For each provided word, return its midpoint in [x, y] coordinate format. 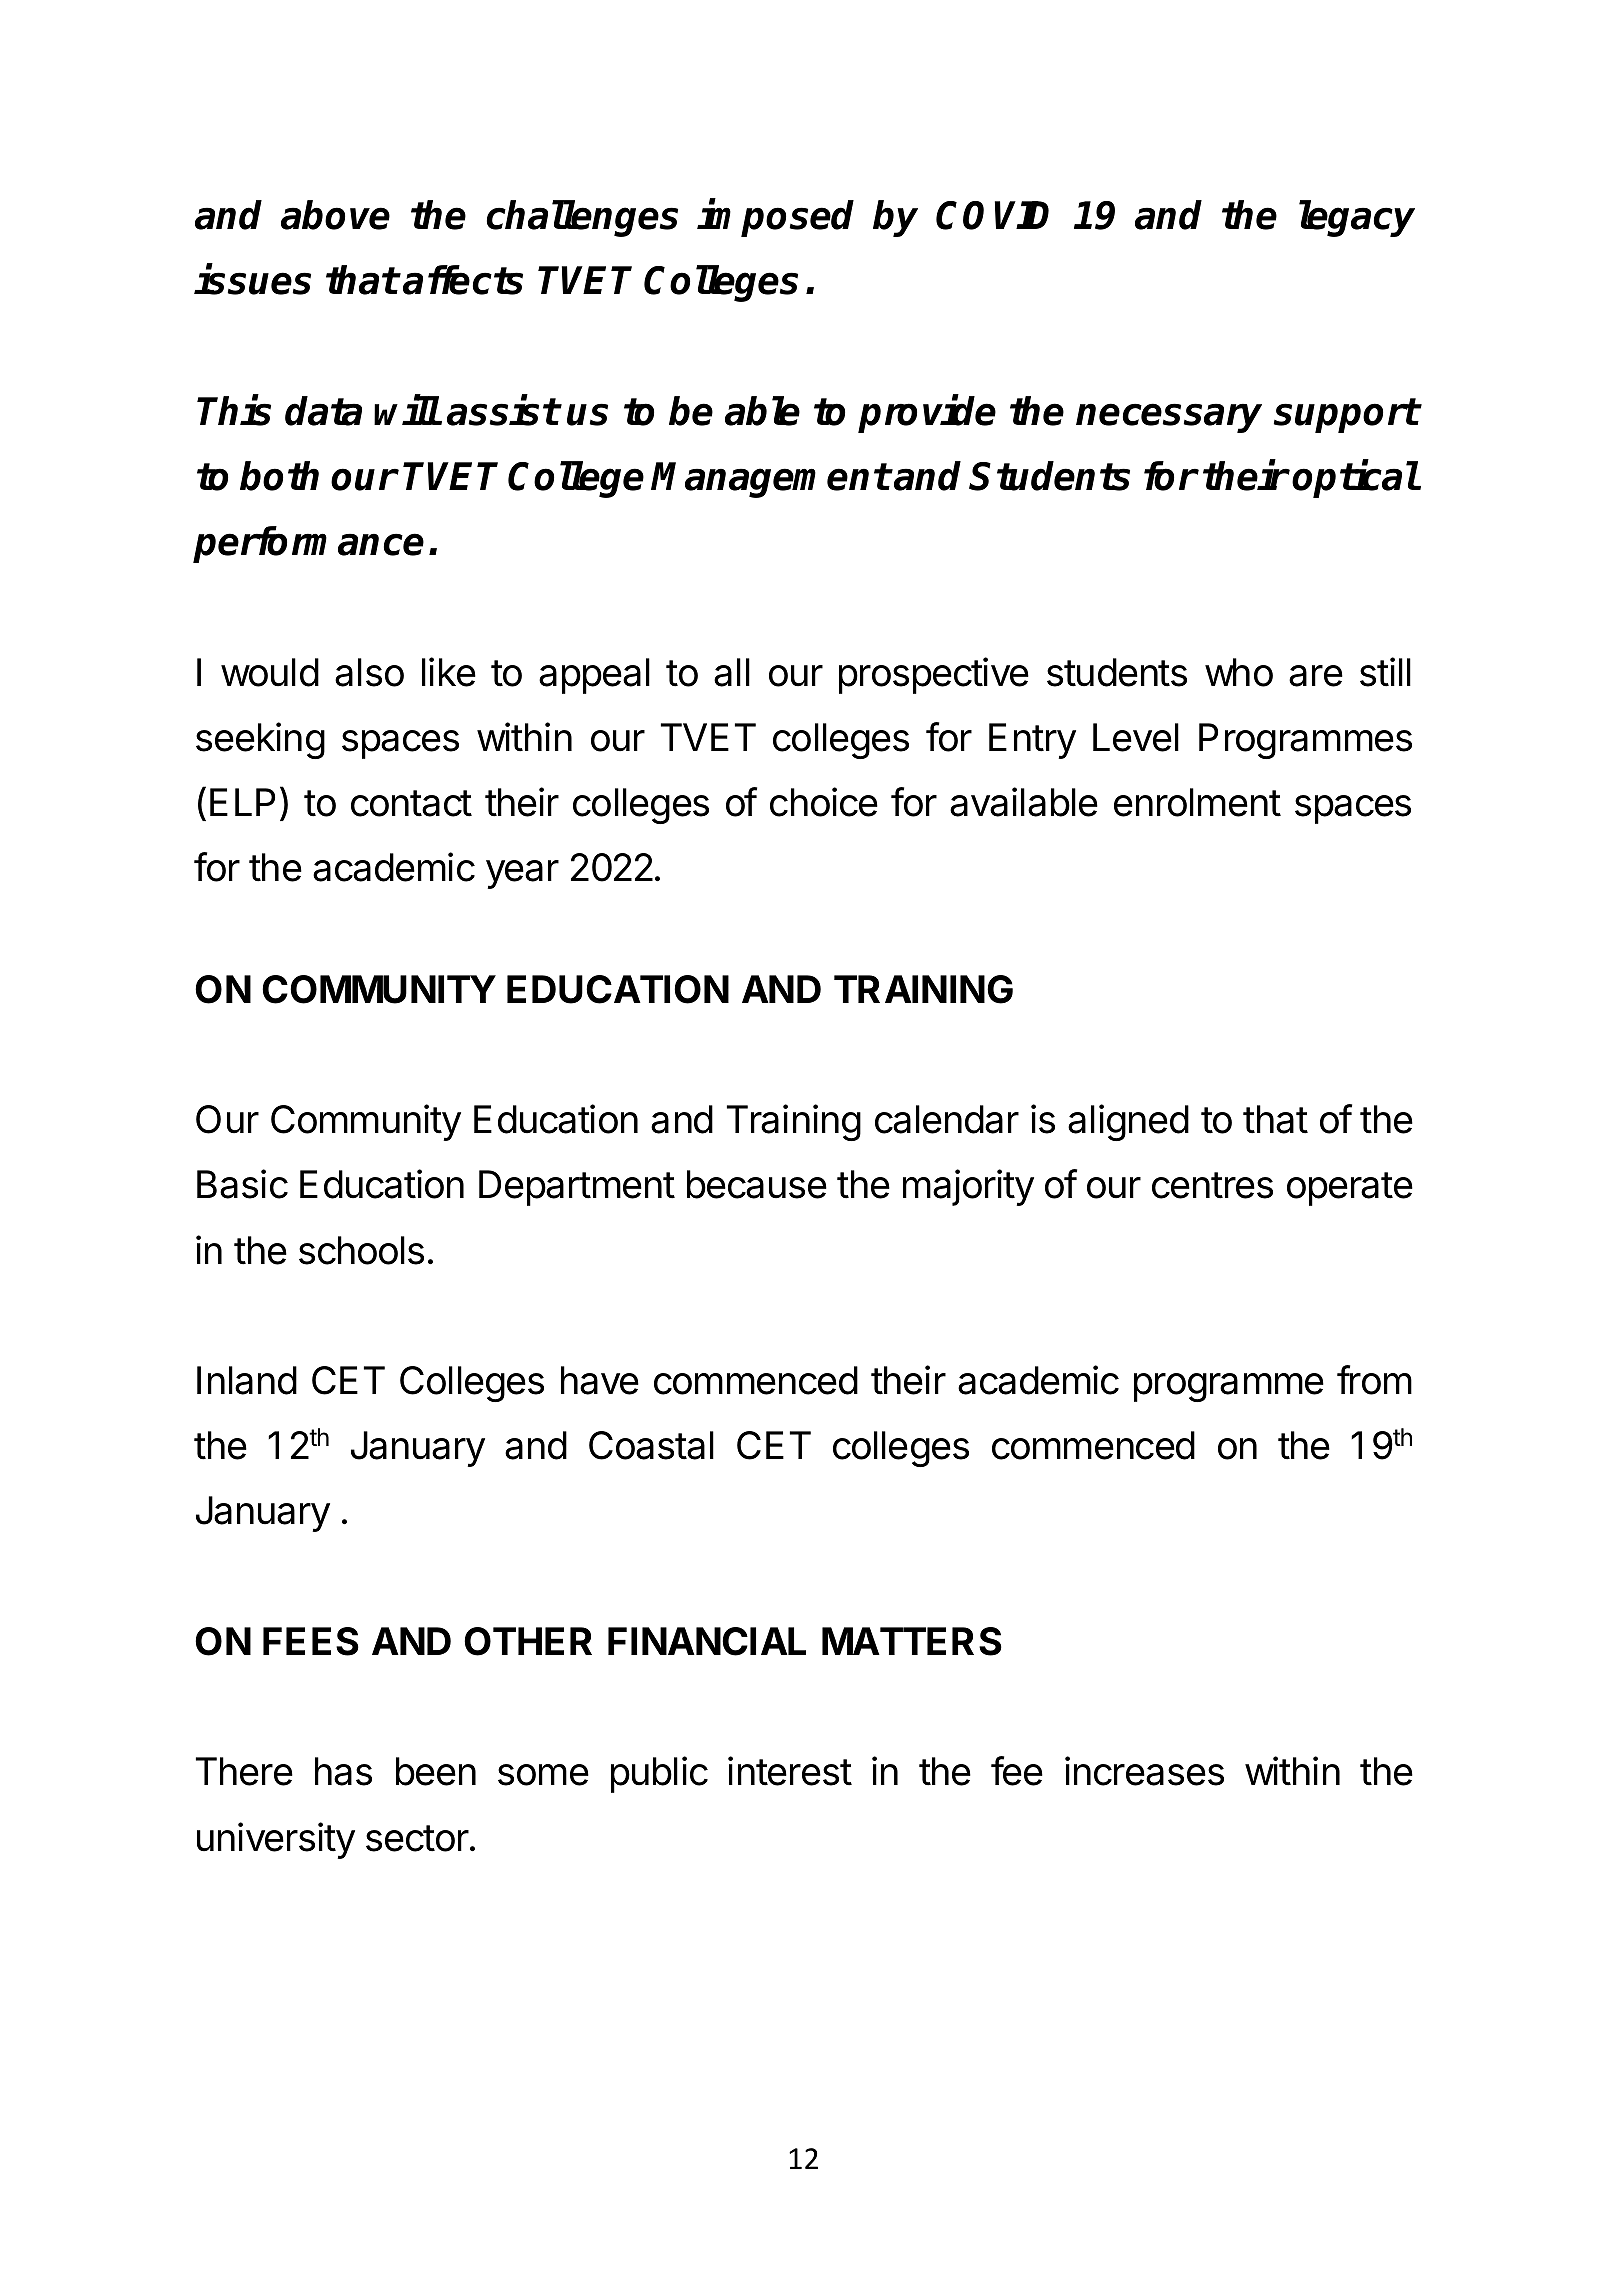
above [335, 215]
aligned [1128, 1122]
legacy [1357, 218]
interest [790, 1771]
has [343, 1771]
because [757, 1184]
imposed [776, 218]
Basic [242, 1184]
